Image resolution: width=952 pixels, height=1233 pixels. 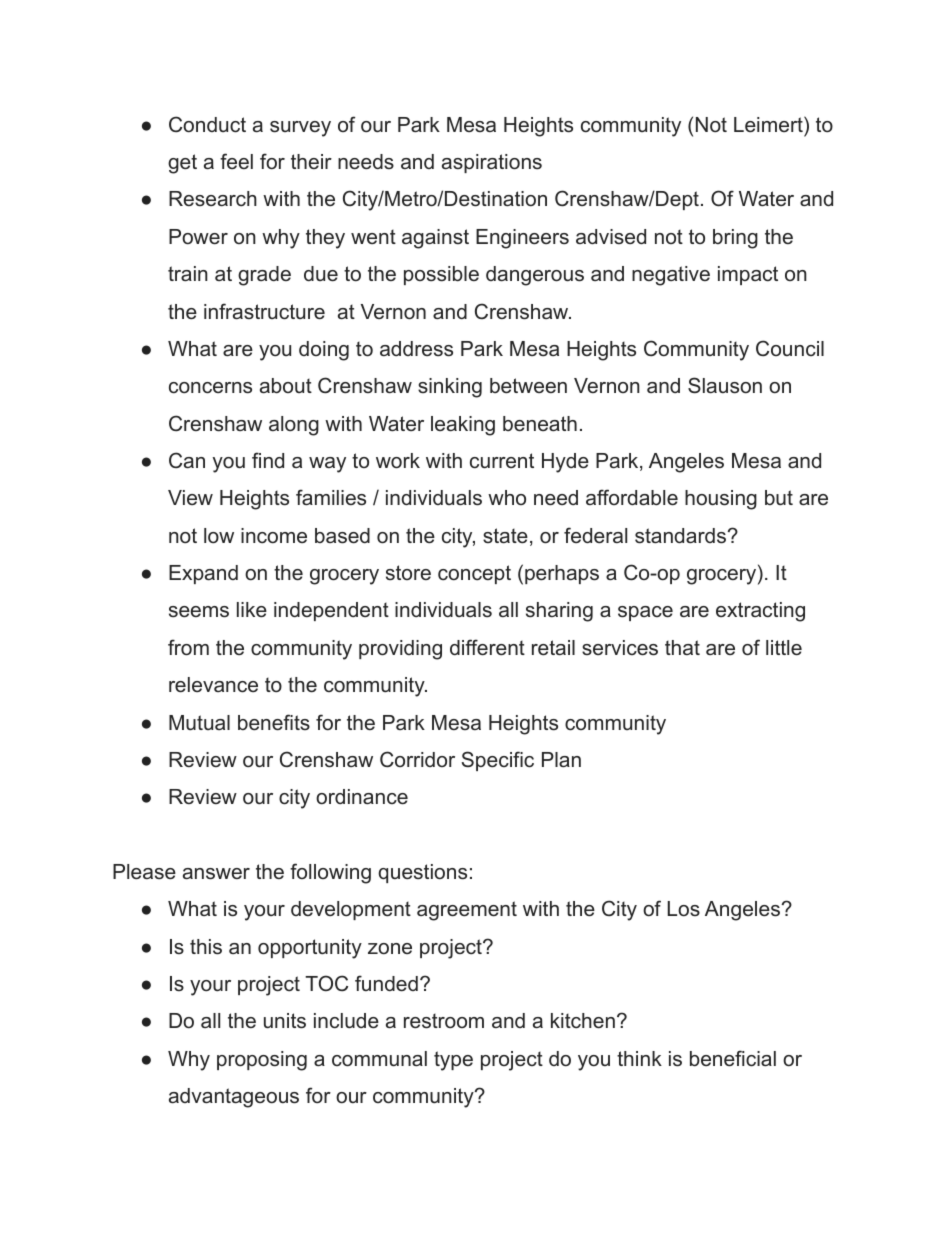 What do you see at coordinates (492, 163) in the image?
I see `aspirations` at bounding box center [492, 163].
